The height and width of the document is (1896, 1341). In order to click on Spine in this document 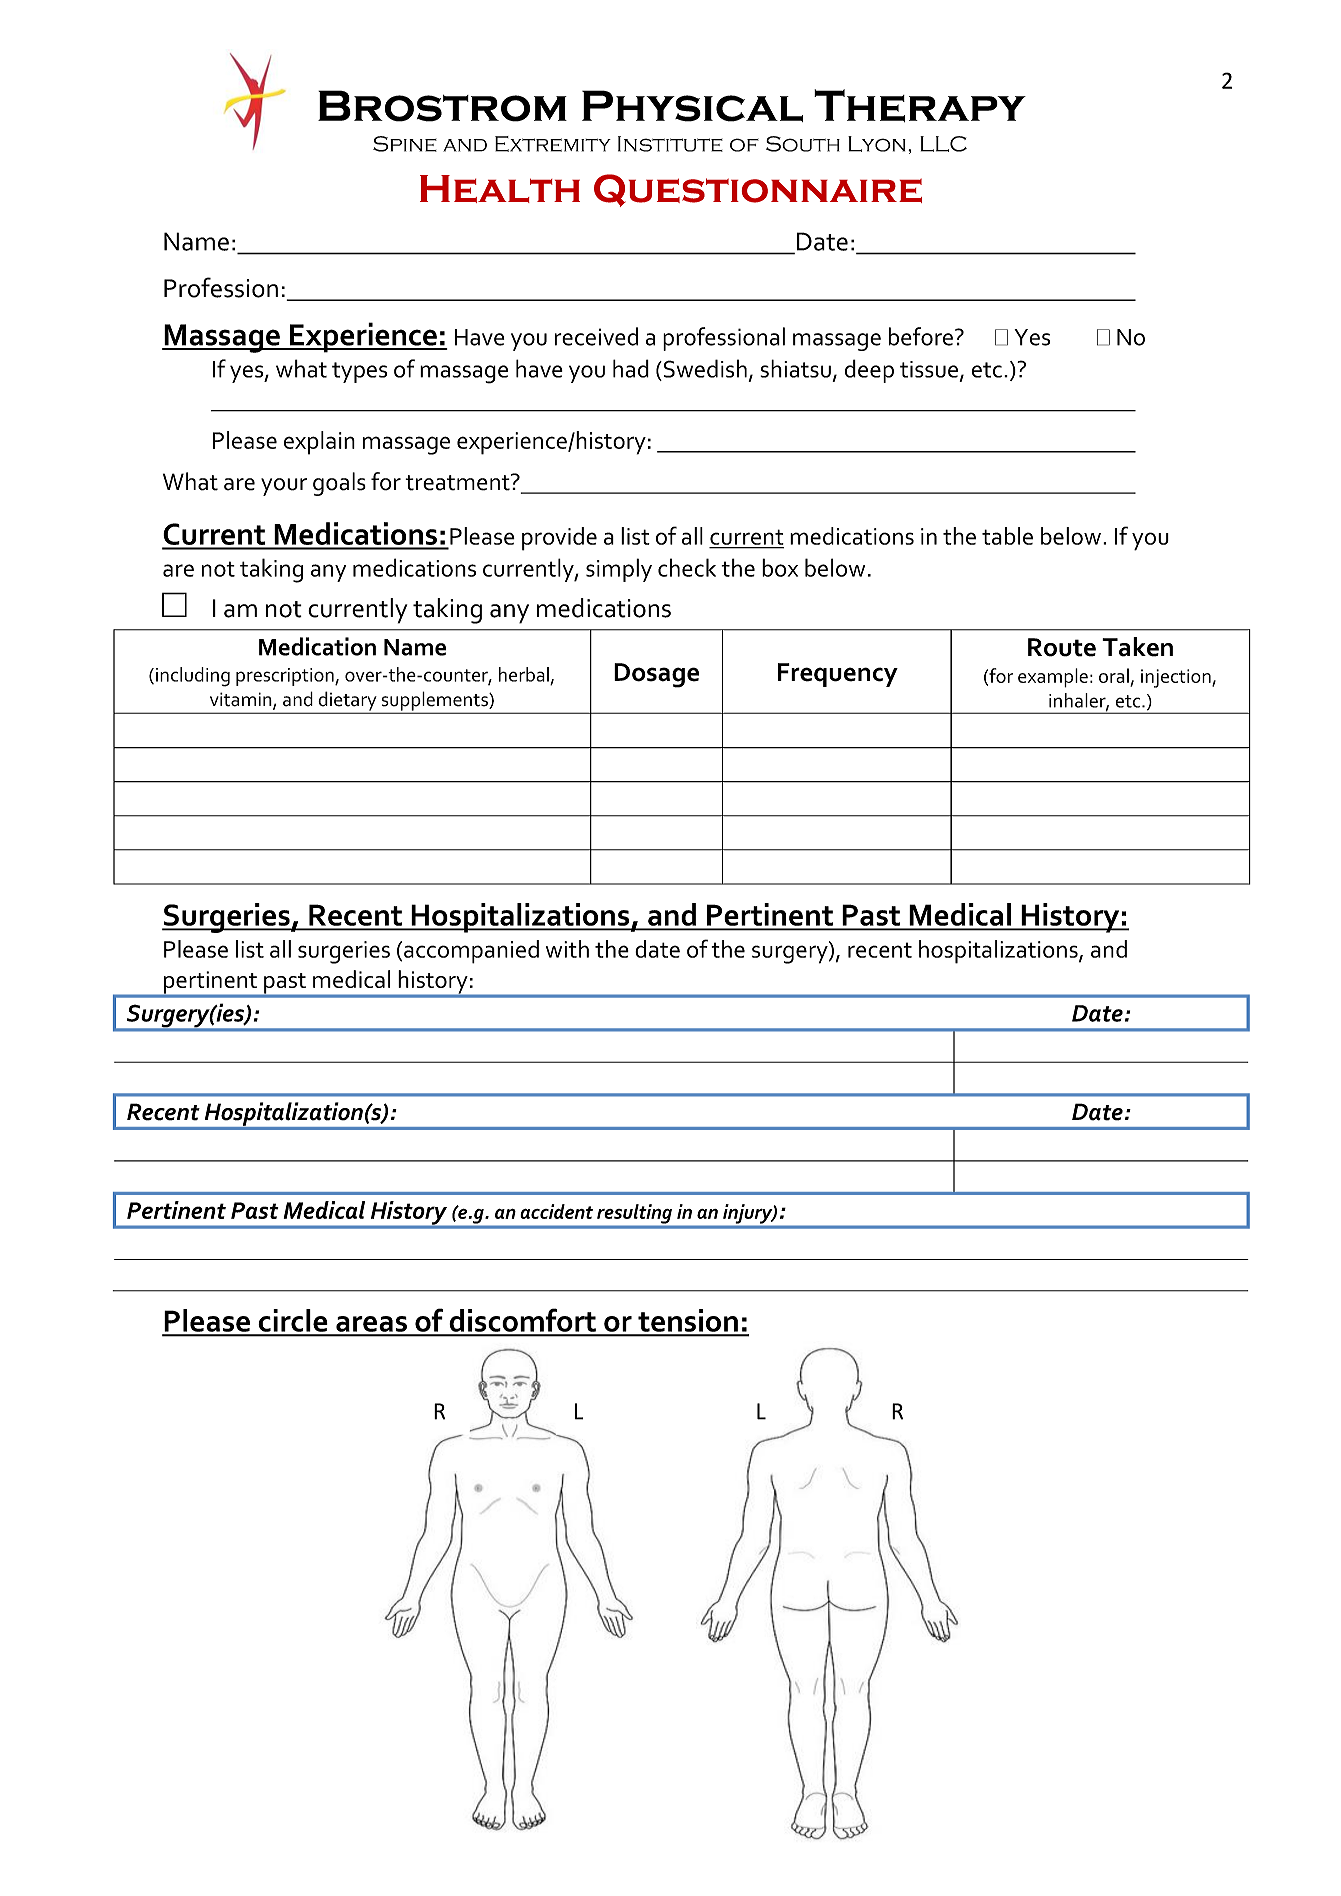, I will do `click(405, 144)`.
